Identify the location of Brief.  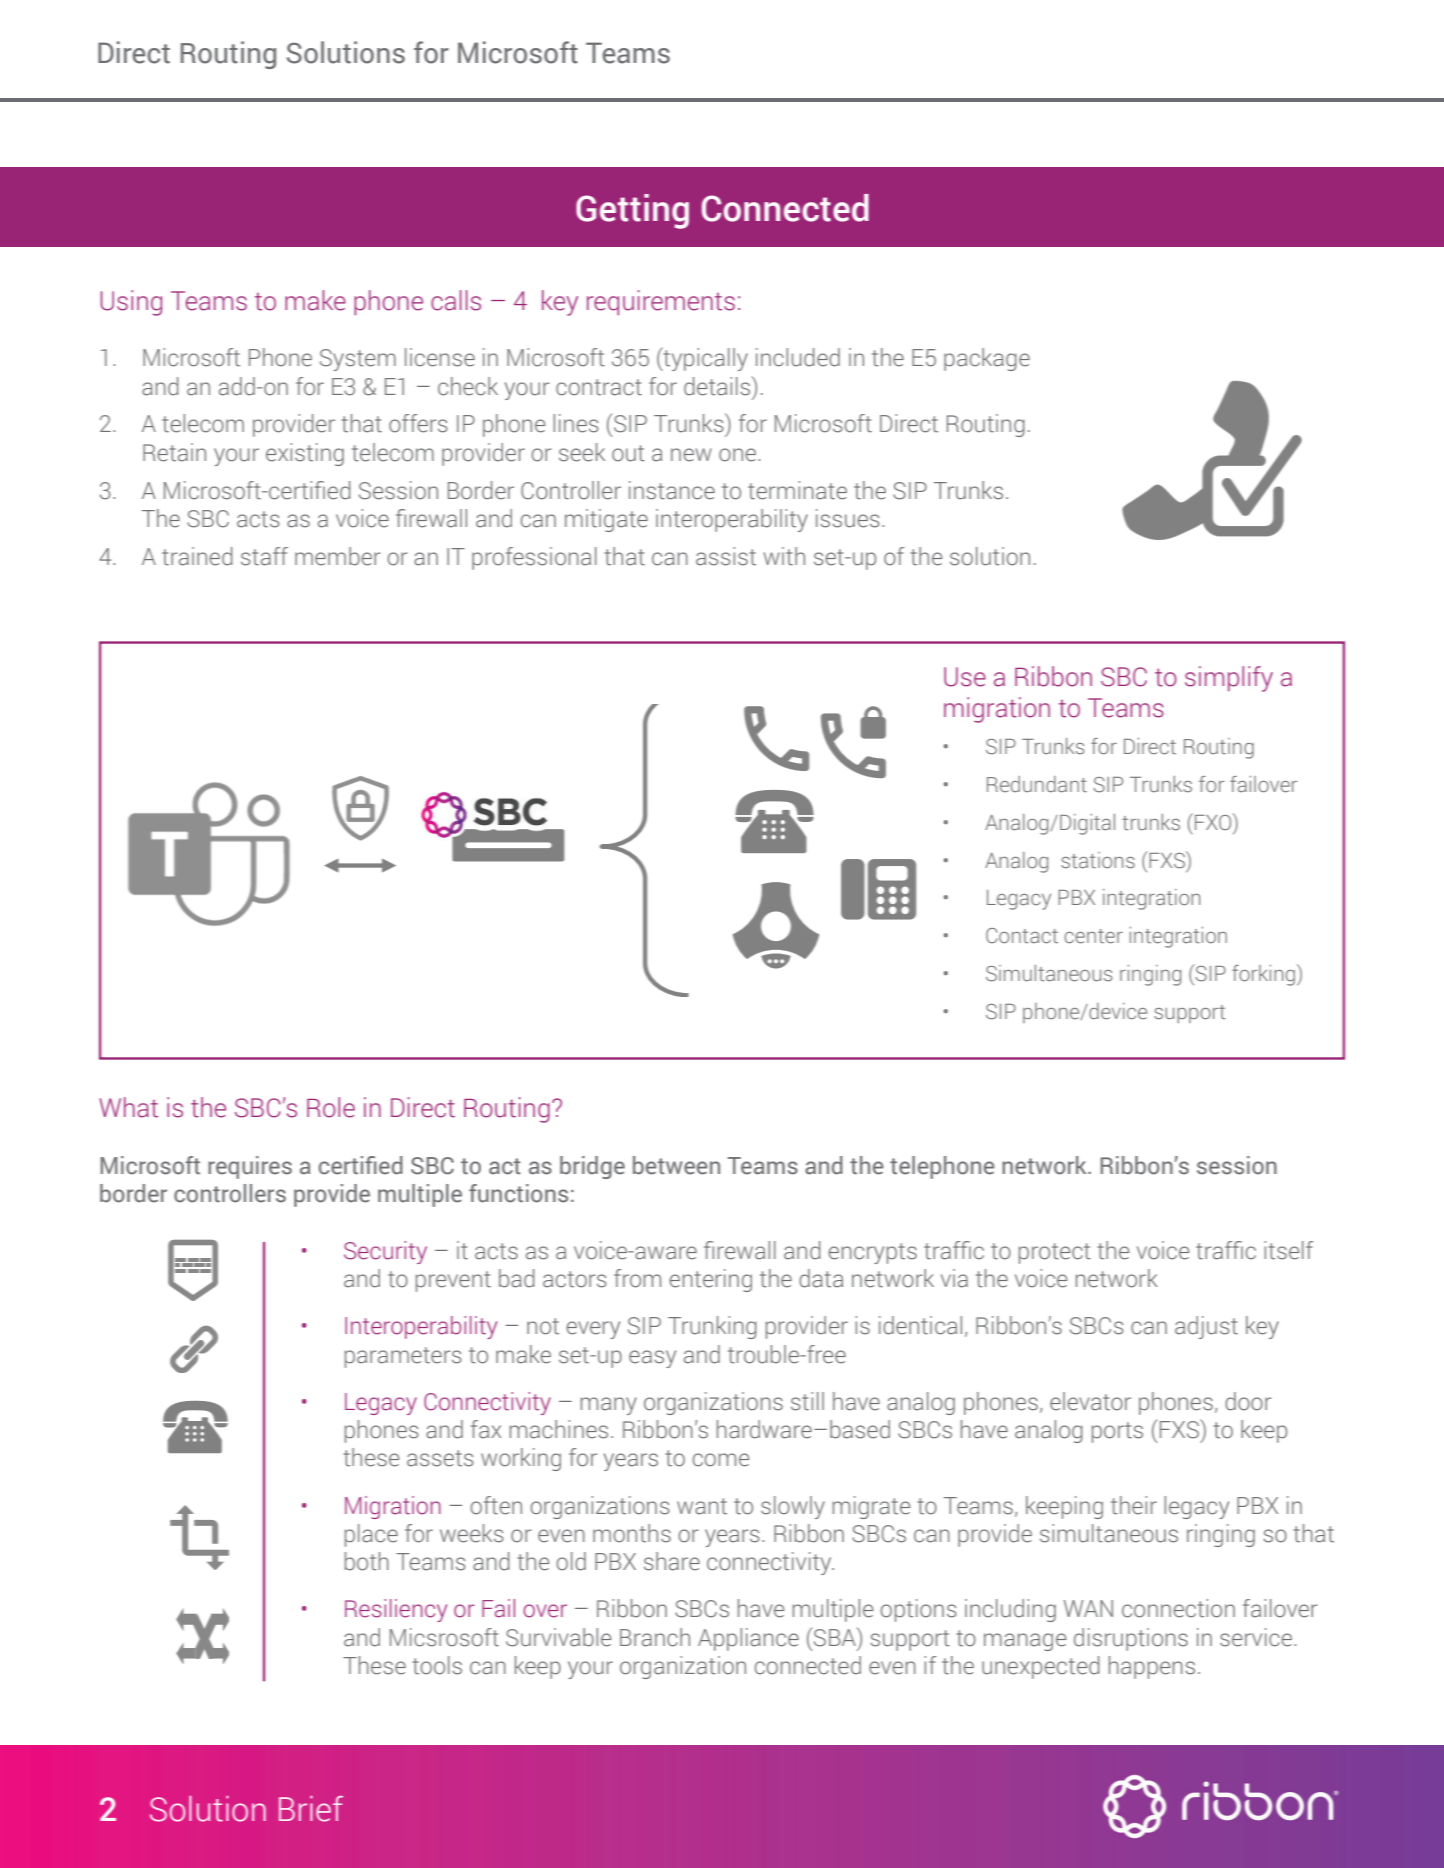
(311, 1809).
